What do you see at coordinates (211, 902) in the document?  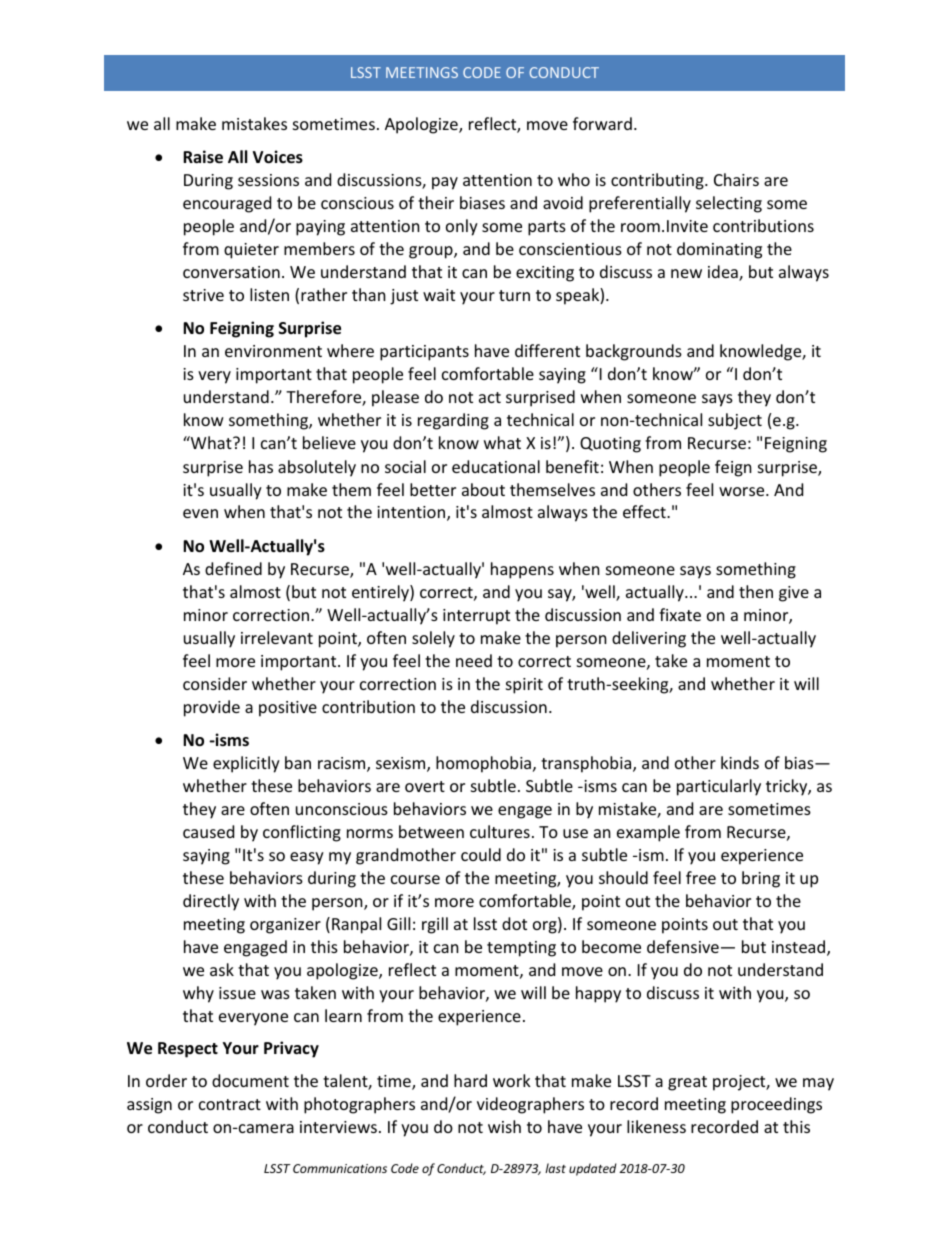 I see `directly` at bounding box center [211, 902].
